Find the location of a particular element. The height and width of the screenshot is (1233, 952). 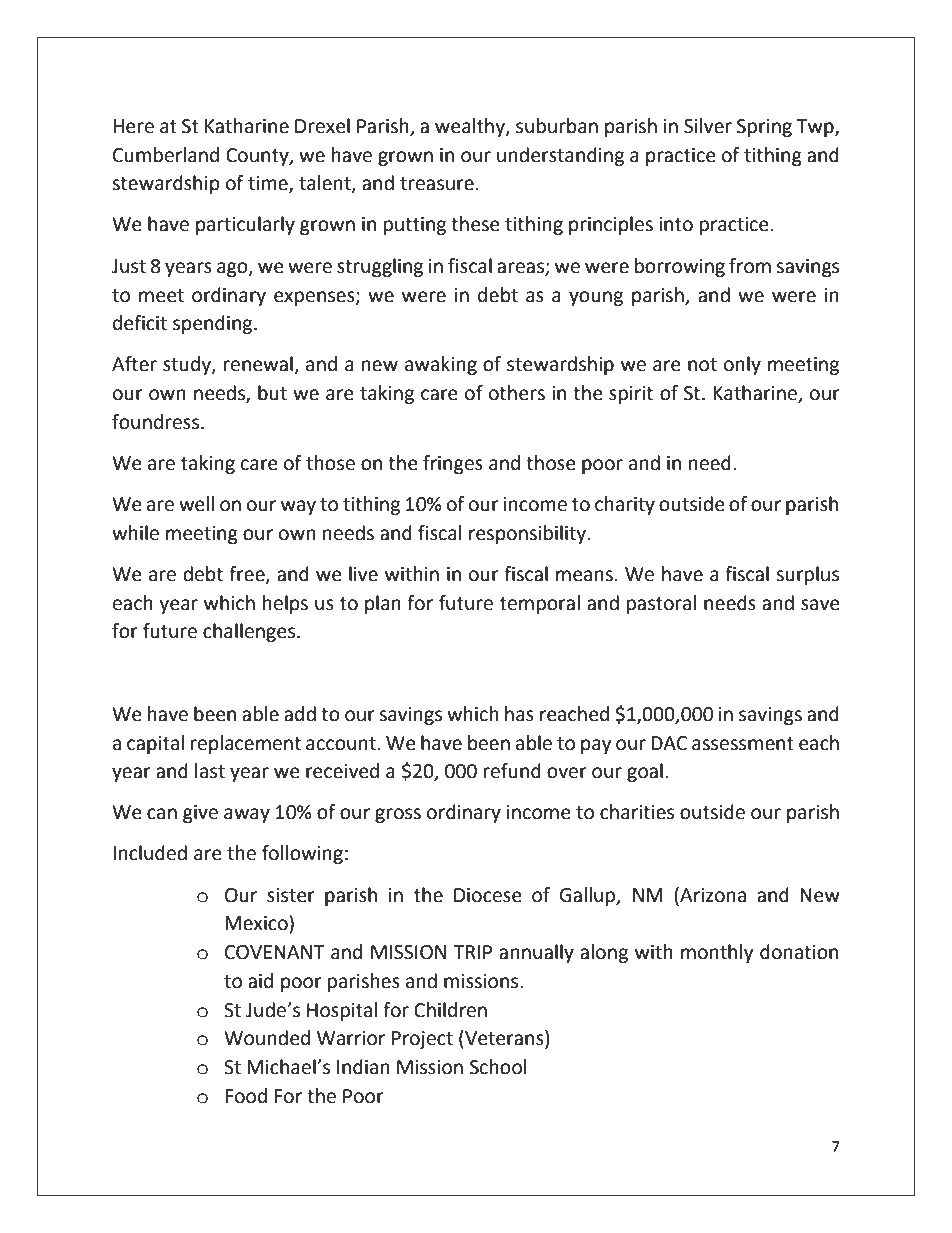

monthly is located at coordinates (717, 953).
